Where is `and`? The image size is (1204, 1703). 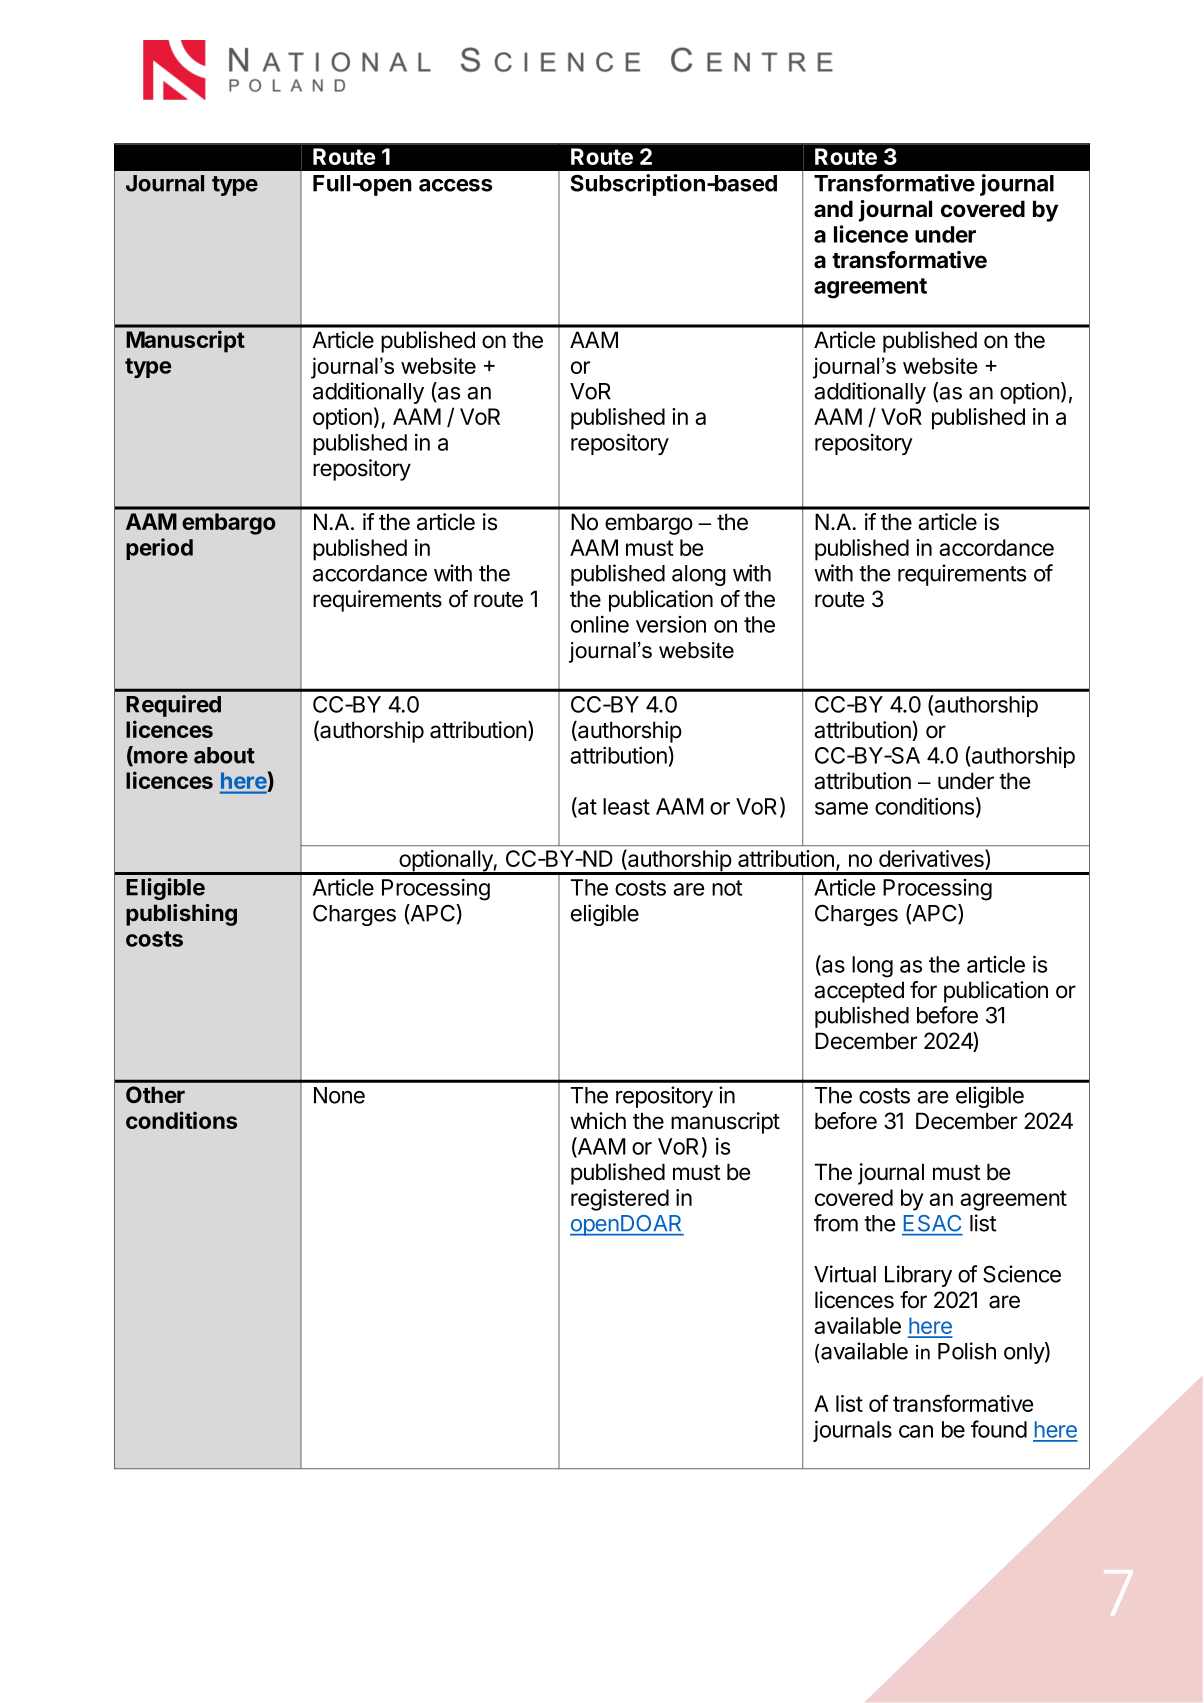 and is located at coordinates (833, 209).
